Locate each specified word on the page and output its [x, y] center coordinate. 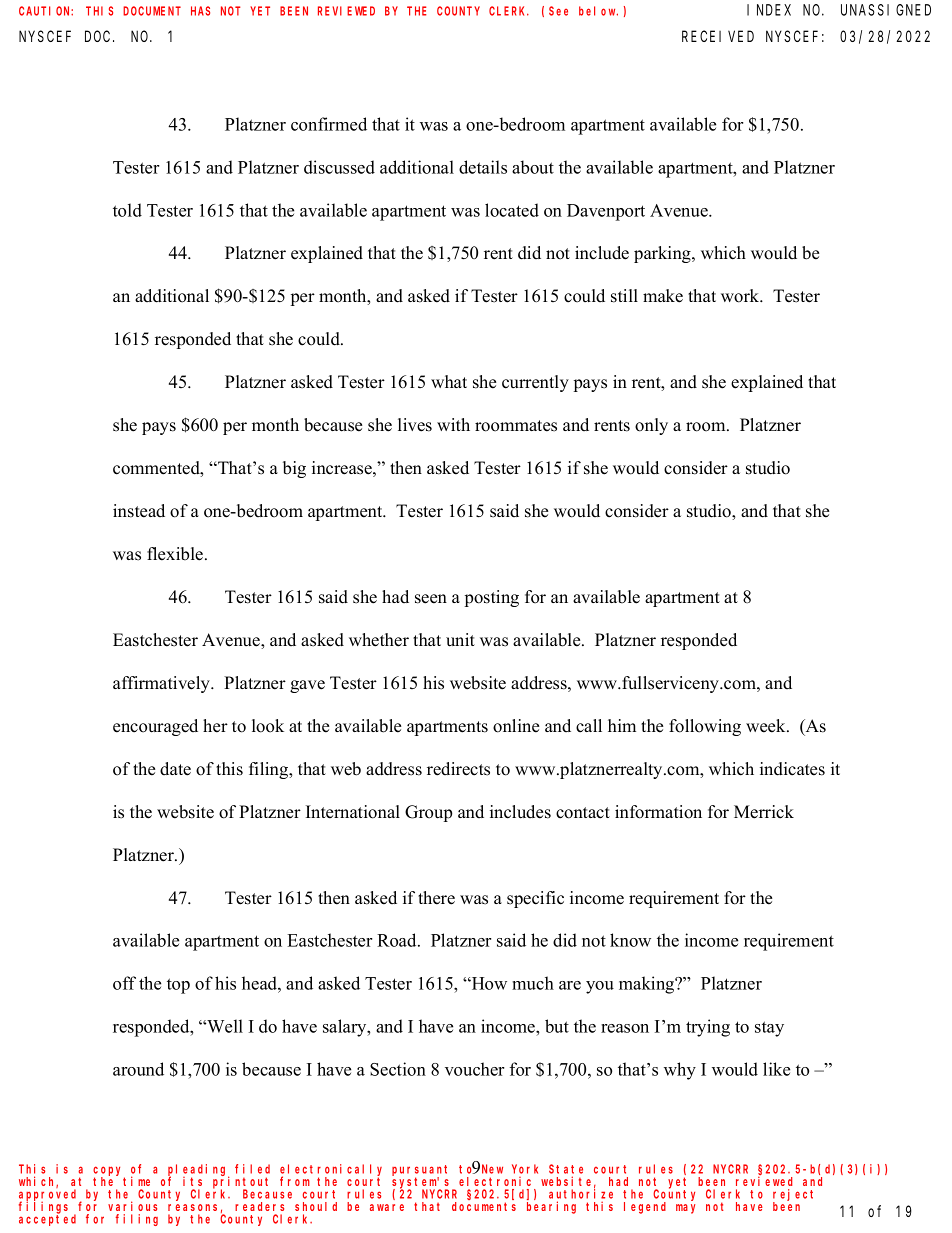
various [132, 1206]
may [685, 1209]
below [598, 11]
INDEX [769, 10]
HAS [200, 11]
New [492, 1169]
